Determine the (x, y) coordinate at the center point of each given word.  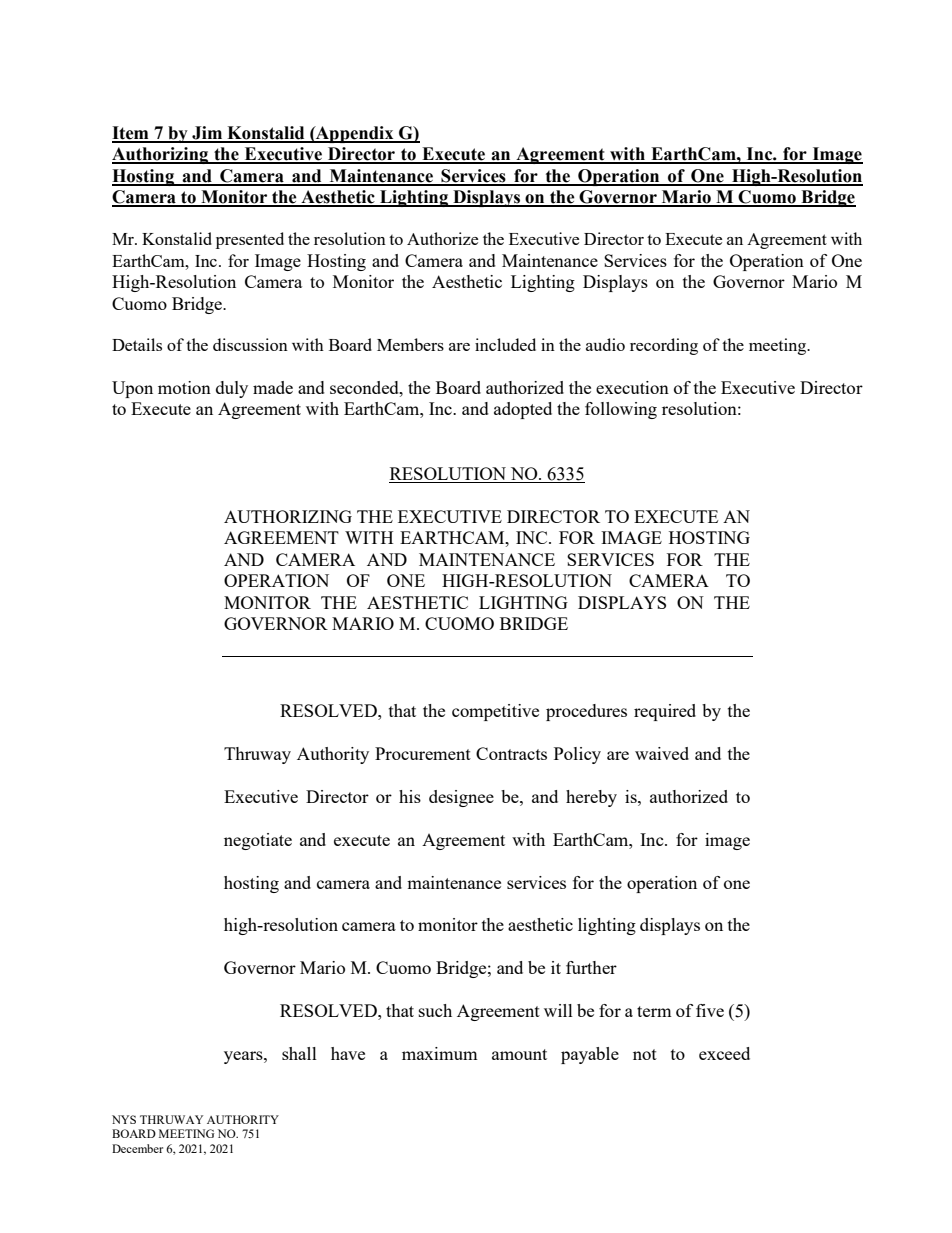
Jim (207, 134)
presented (250, 240)
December (137, 1148)
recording (664, 346)
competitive (495, 712)
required (665, 712)
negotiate (258, 841)
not (645, 1054)
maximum (440, 1053)
